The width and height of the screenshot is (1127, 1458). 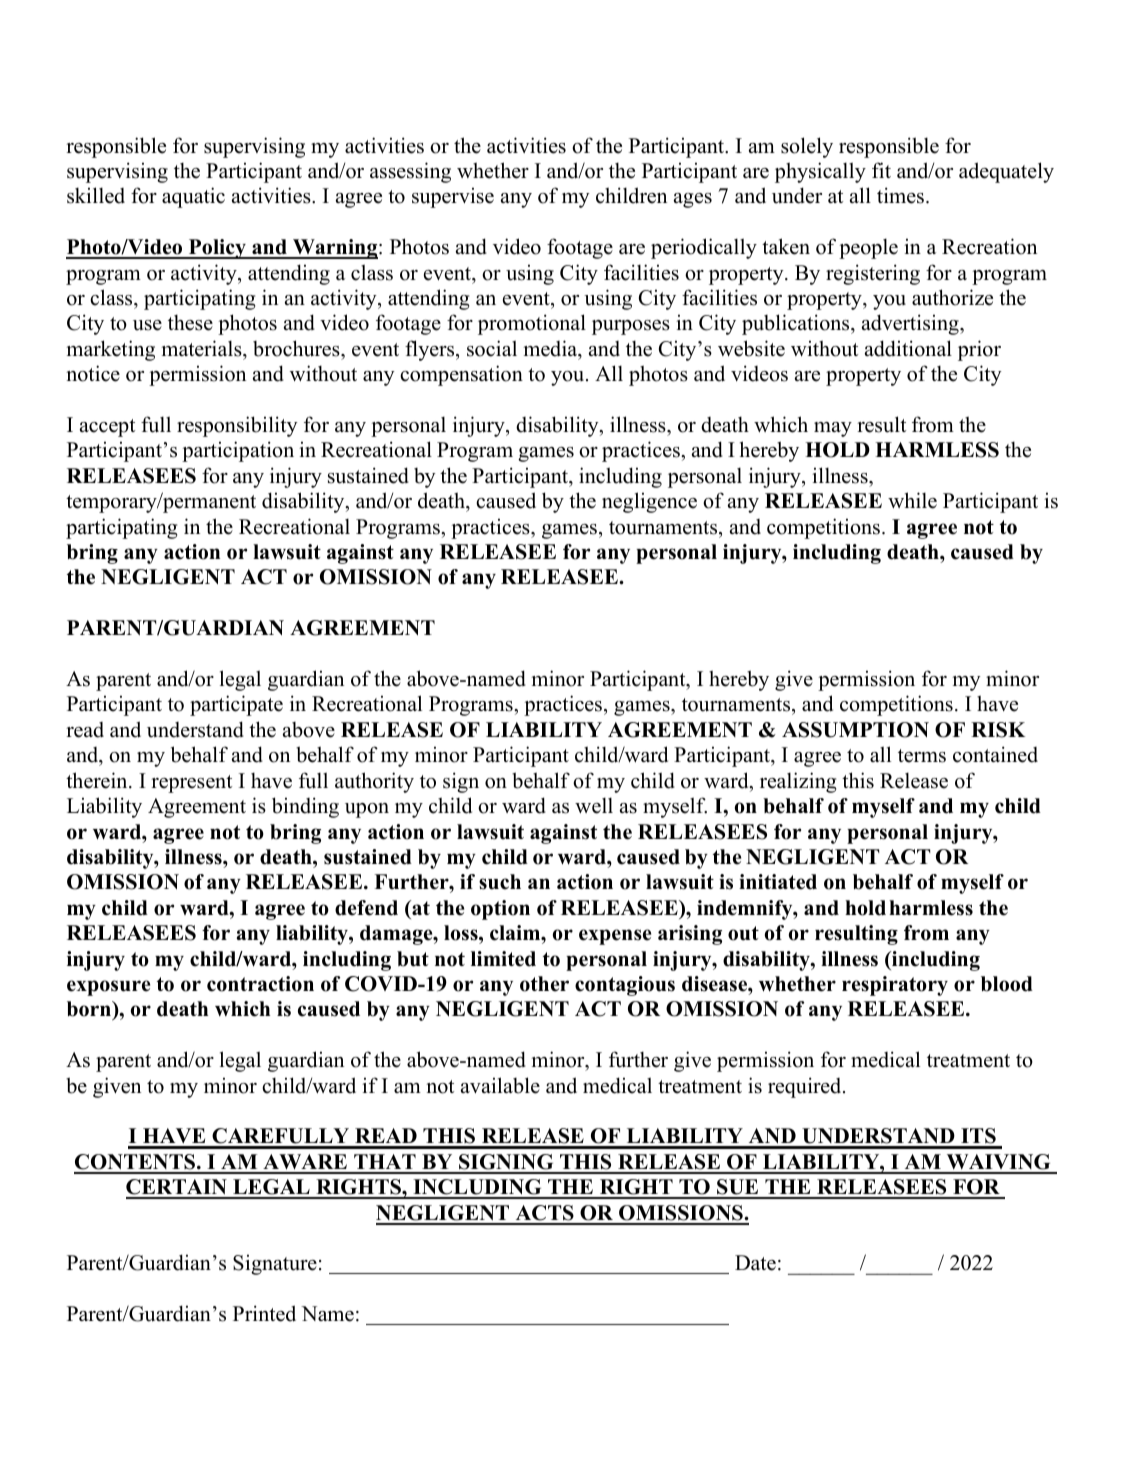 What do you see at coordinates (193, 197) in the screenshot?
I see `aquatic` at bounding box center [193, 197].
